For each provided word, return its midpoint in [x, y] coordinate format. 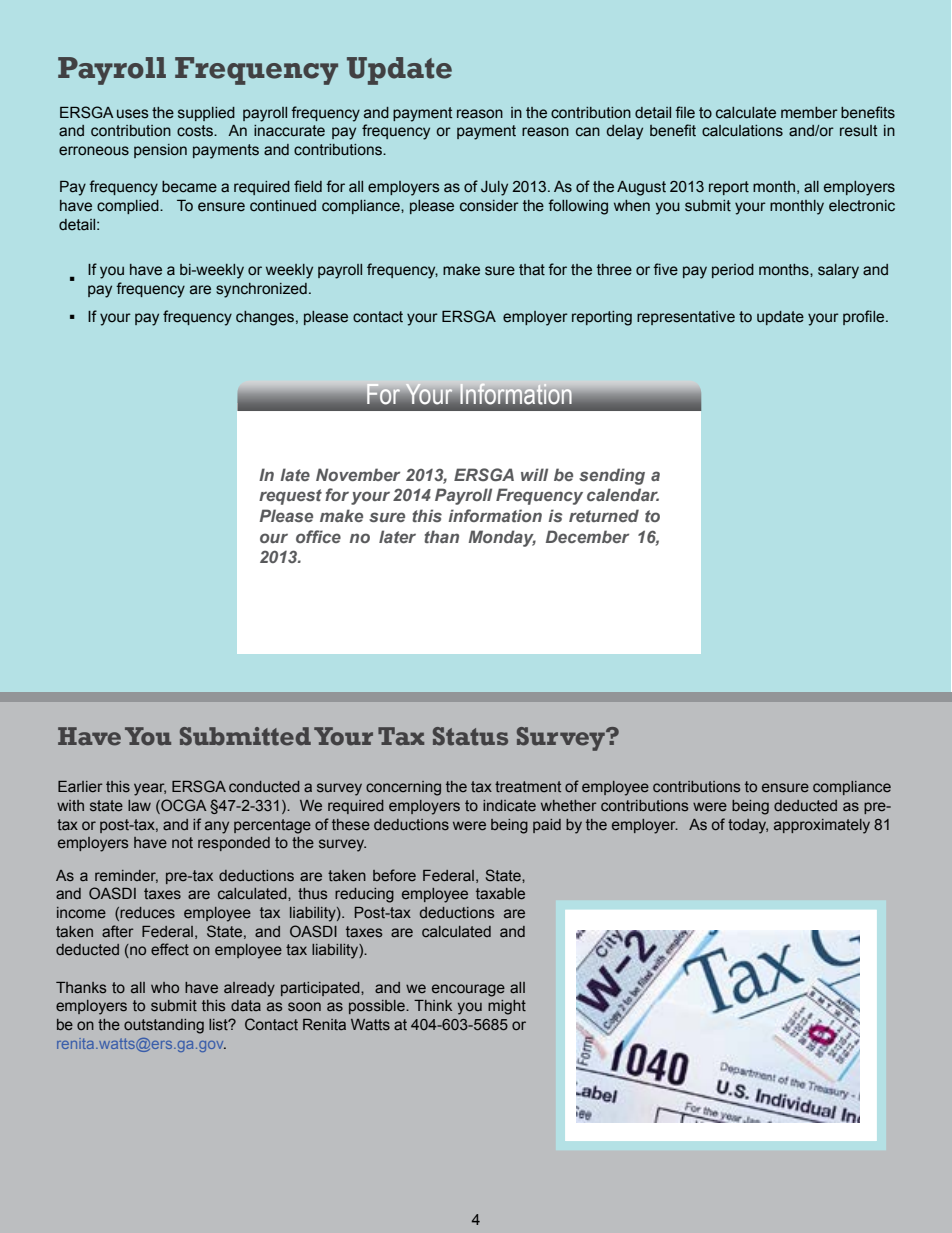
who [165, 987]
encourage [468, 990]
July [494, 188]
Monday [502, 538]
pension [160, 151]
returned [604, 515]
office [318, 536]
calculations [742, 131]
